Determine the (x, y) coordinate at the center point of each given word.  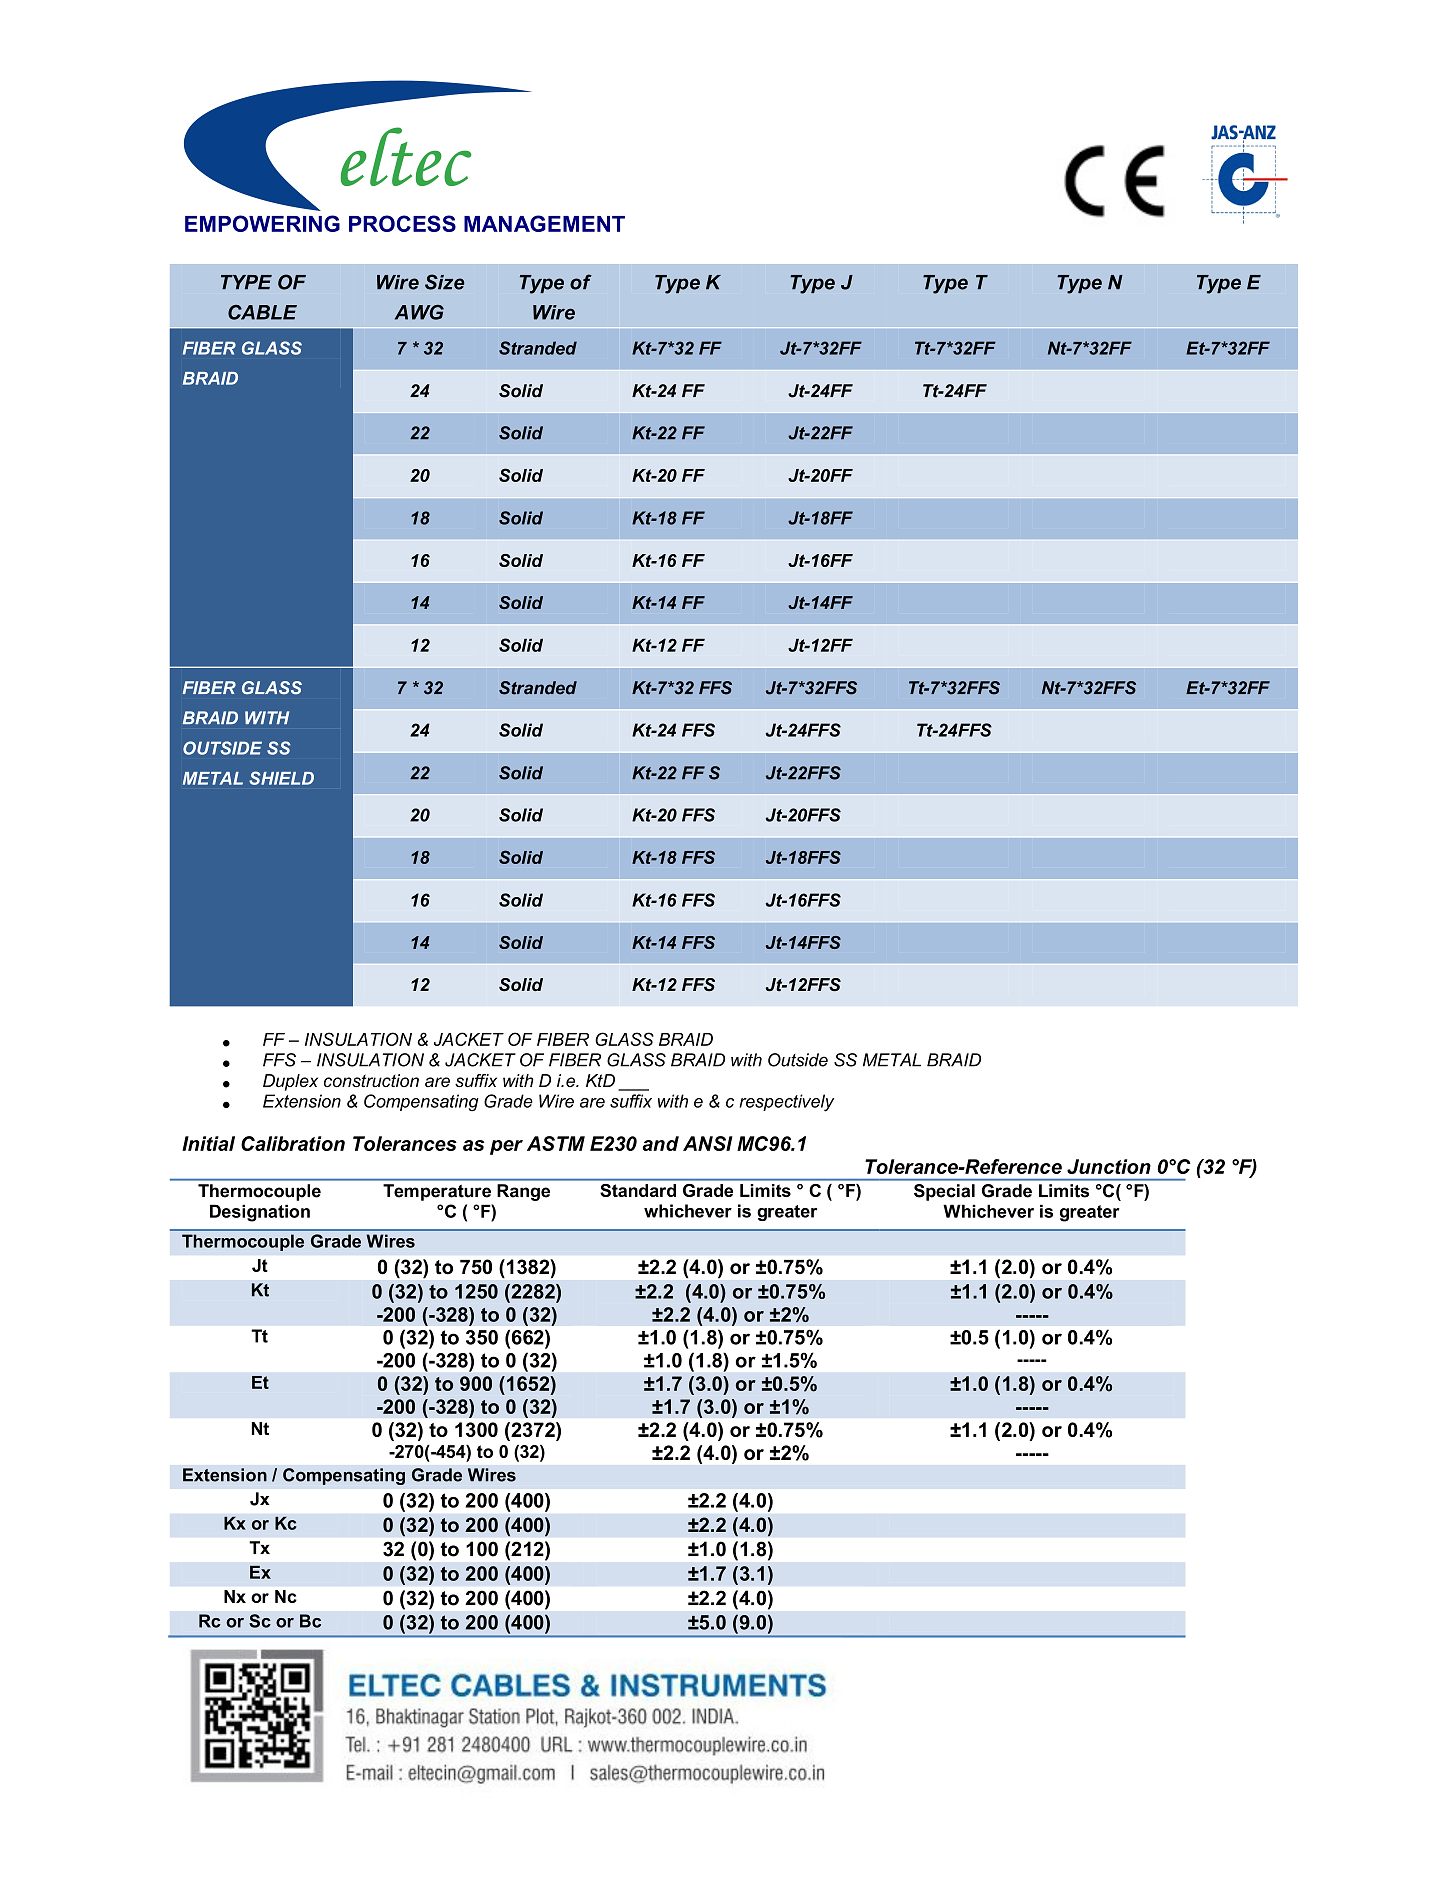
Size (444, 282)
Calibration (293, 1143)
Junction (1109, 1166)
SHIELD (281, 778)
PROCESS (402, 223)
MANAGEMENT (544, 223)
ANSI (708, 1143)
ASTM (556, 1143)
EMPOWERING (262, 223)
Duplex (290, 1082)
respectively (786, 1103)
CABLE (262, 312)
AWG (419, 312)
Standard (638, 1190)
